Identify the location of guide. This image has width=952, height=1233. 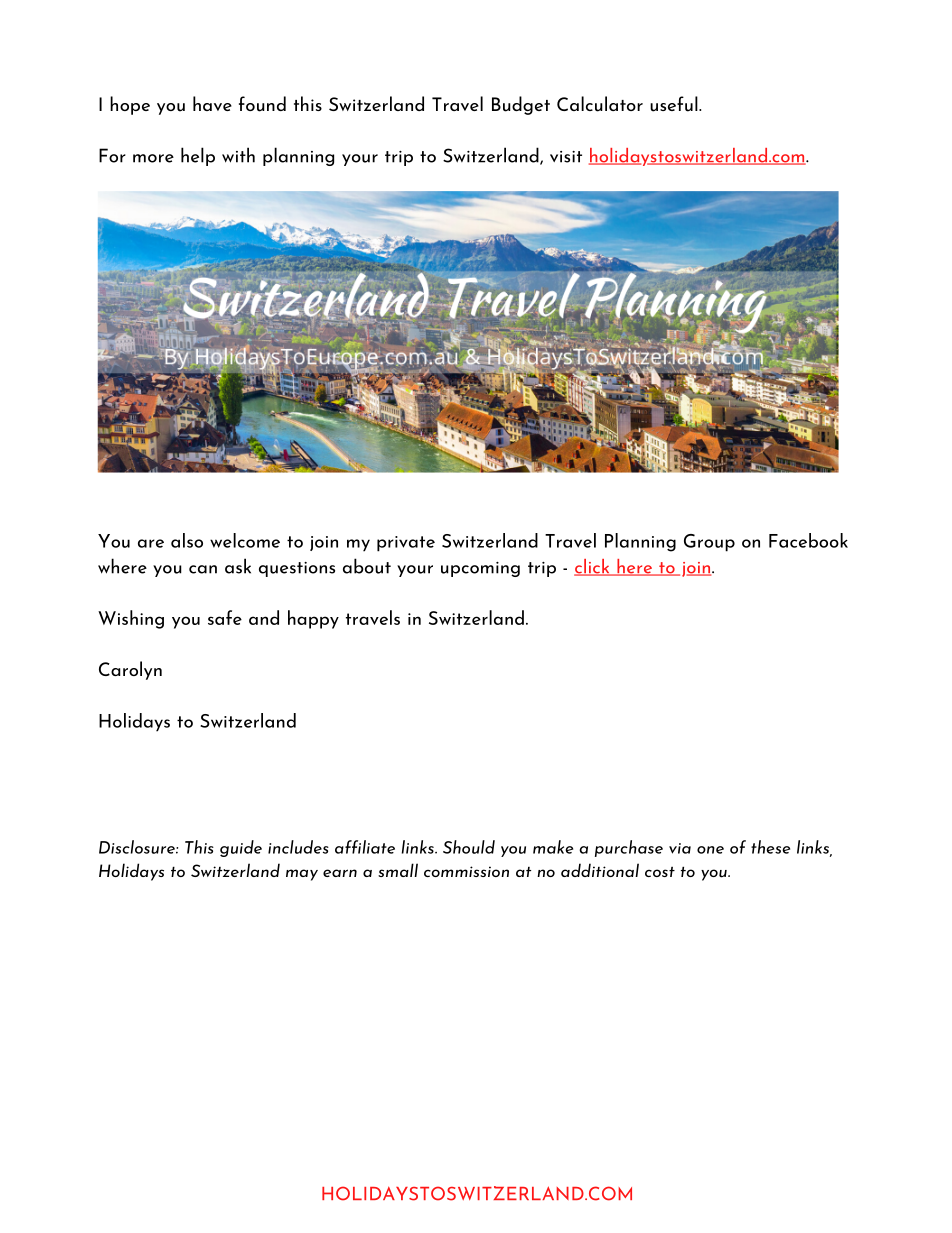
(241, 848).
